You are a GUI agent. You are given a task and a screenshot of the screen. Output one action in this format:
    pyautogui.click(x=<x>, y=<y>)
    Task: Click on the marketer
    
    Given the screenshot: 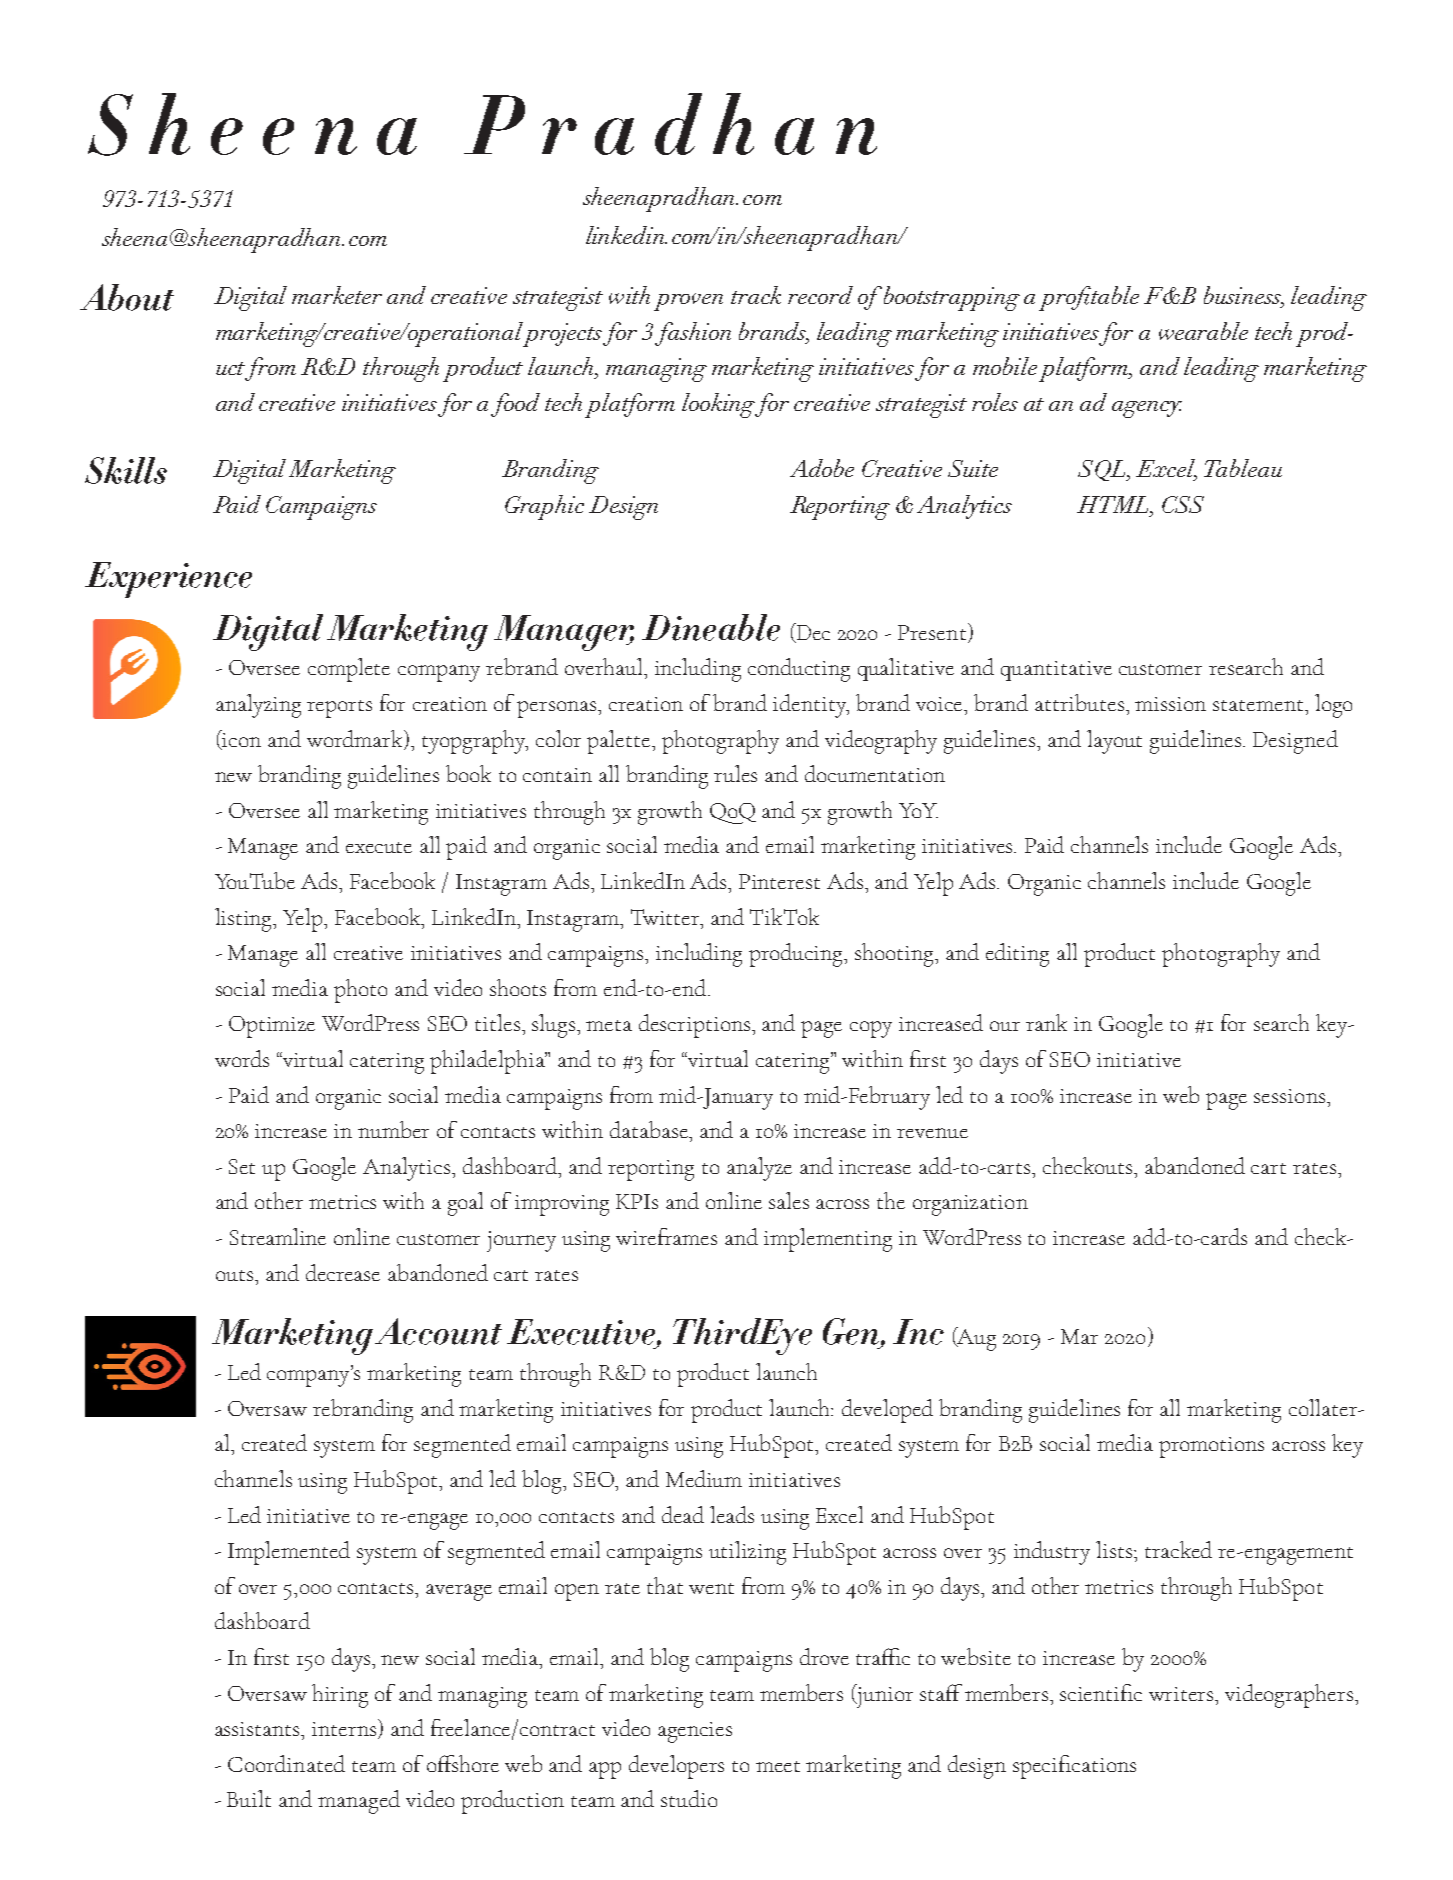 What is the action you would take?
    pyautogui.click(x=337, y=295)
